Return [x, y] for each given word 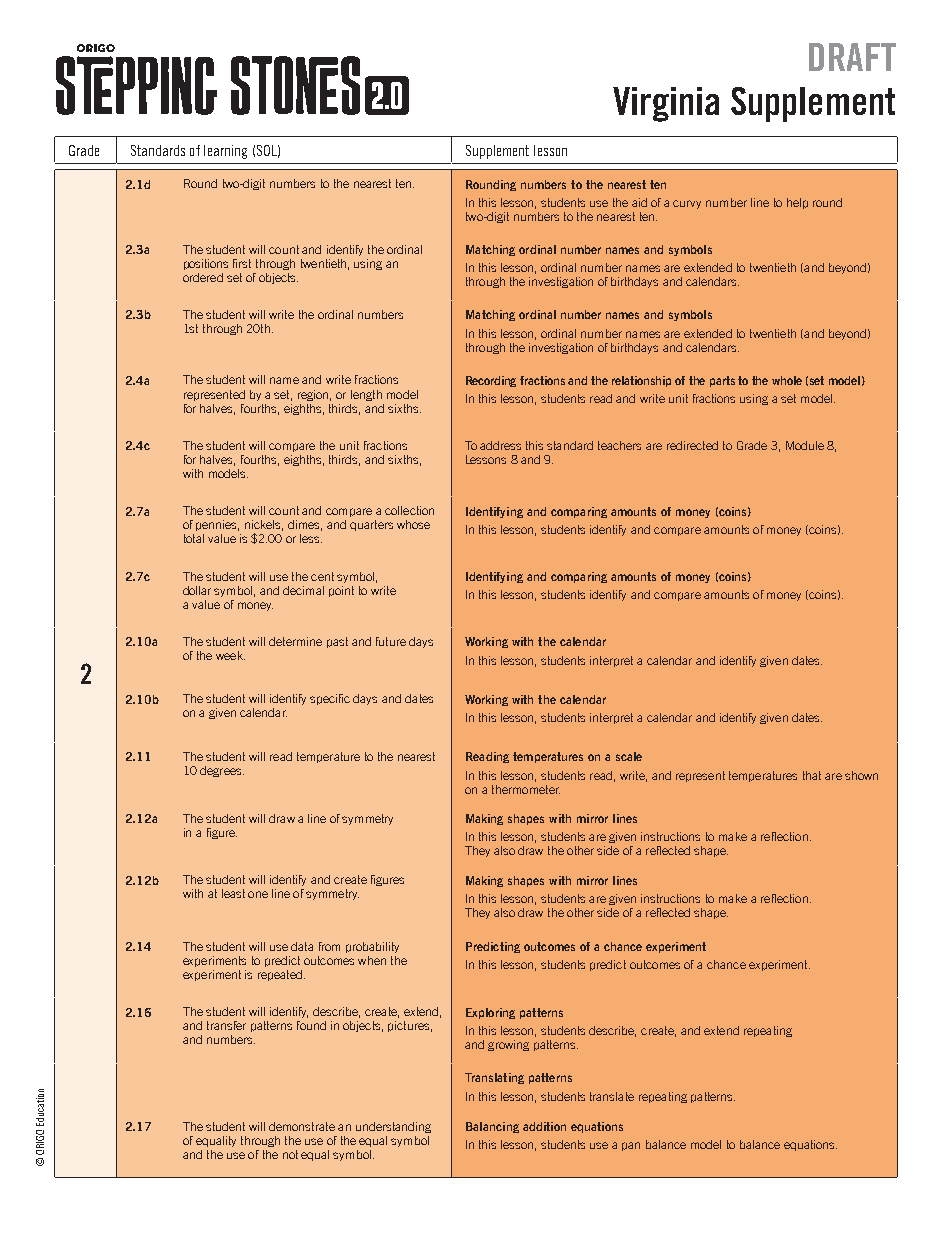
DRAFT [852, 57]
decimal [303, 590]
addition [544, 1126]
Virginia [666, 104]
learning [225, 152]
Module [805, 445]
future [391, 641]
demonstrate [302, 1126]
